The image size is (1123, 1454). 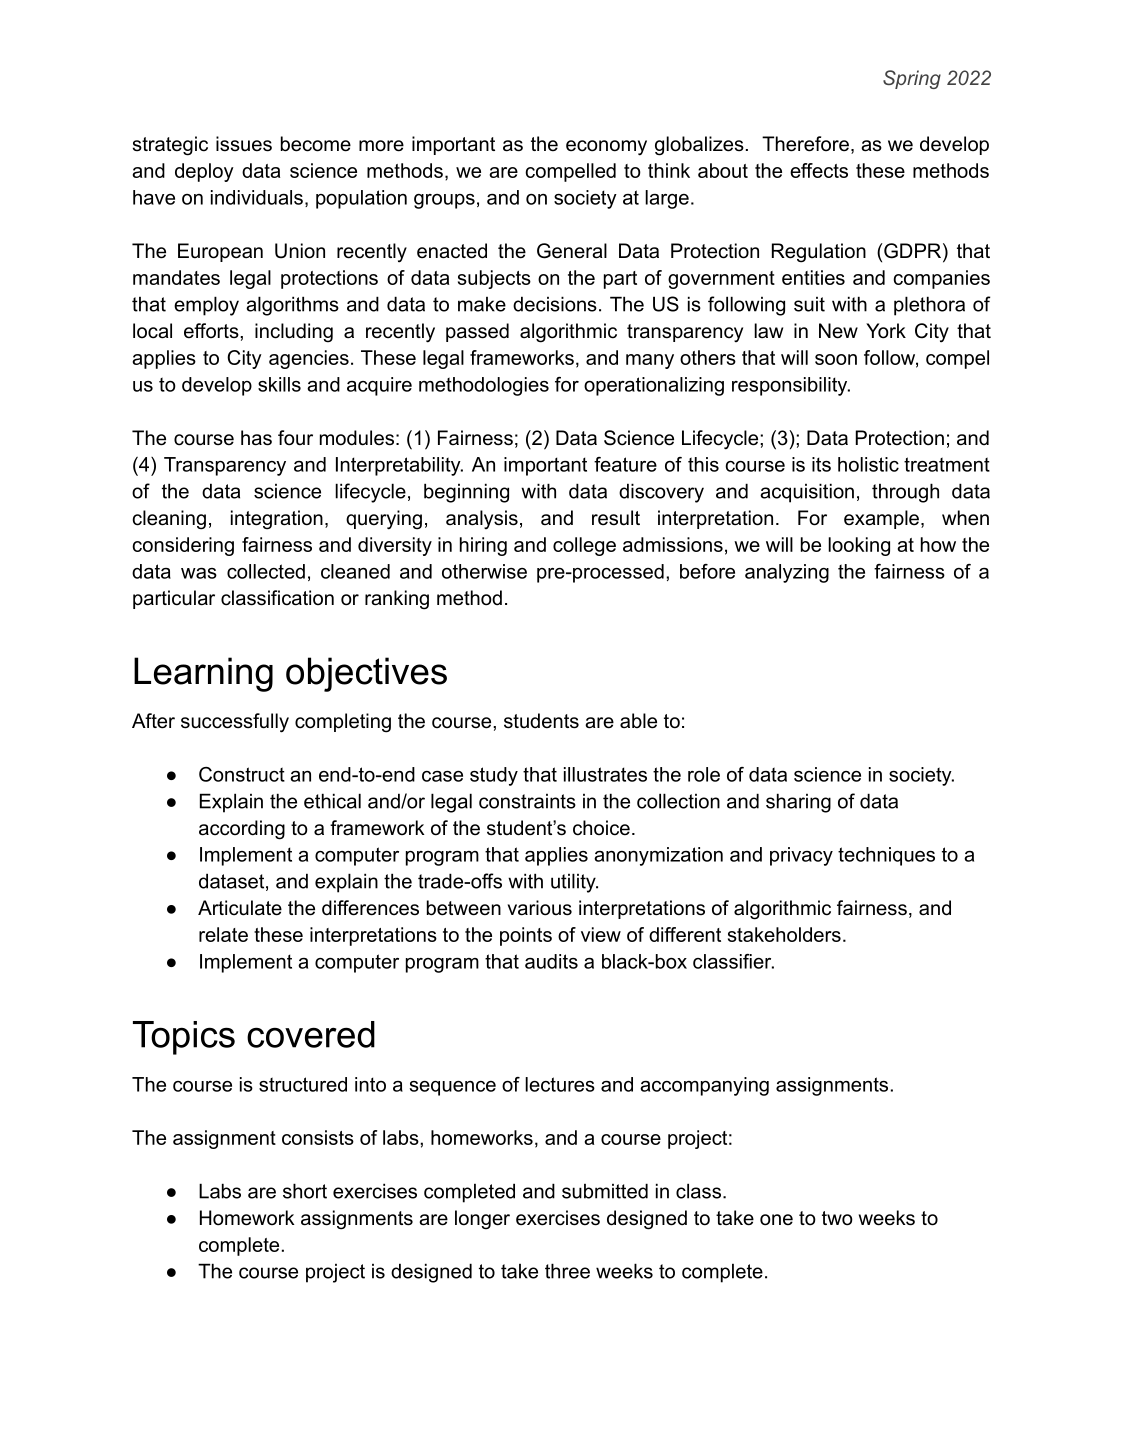 I want to click on Spring, so click(x=912, y=79).
